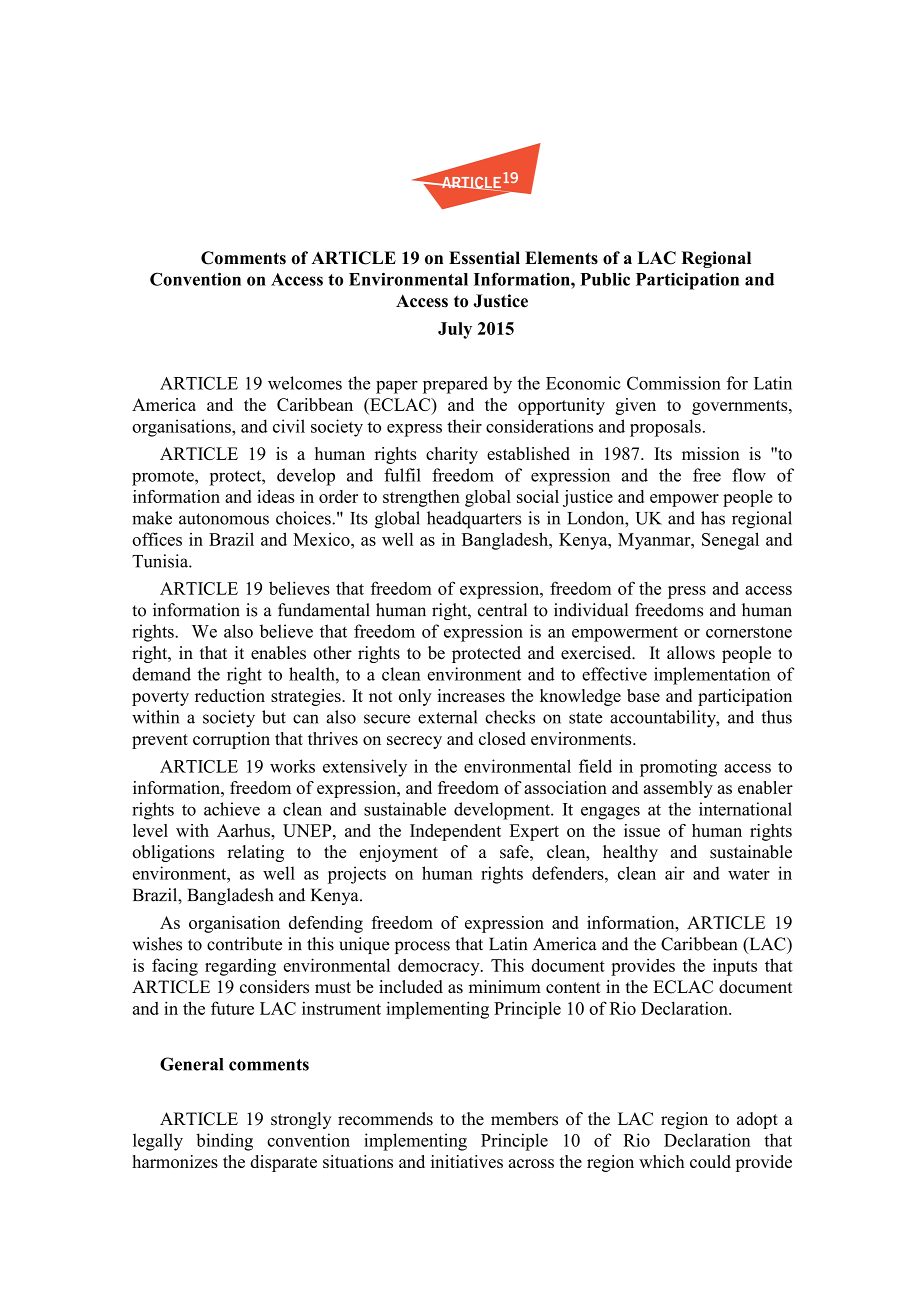  What do you see at coordinates (224, 1142) in the document?
I see `binding` at bounding box center [224, 1142].
